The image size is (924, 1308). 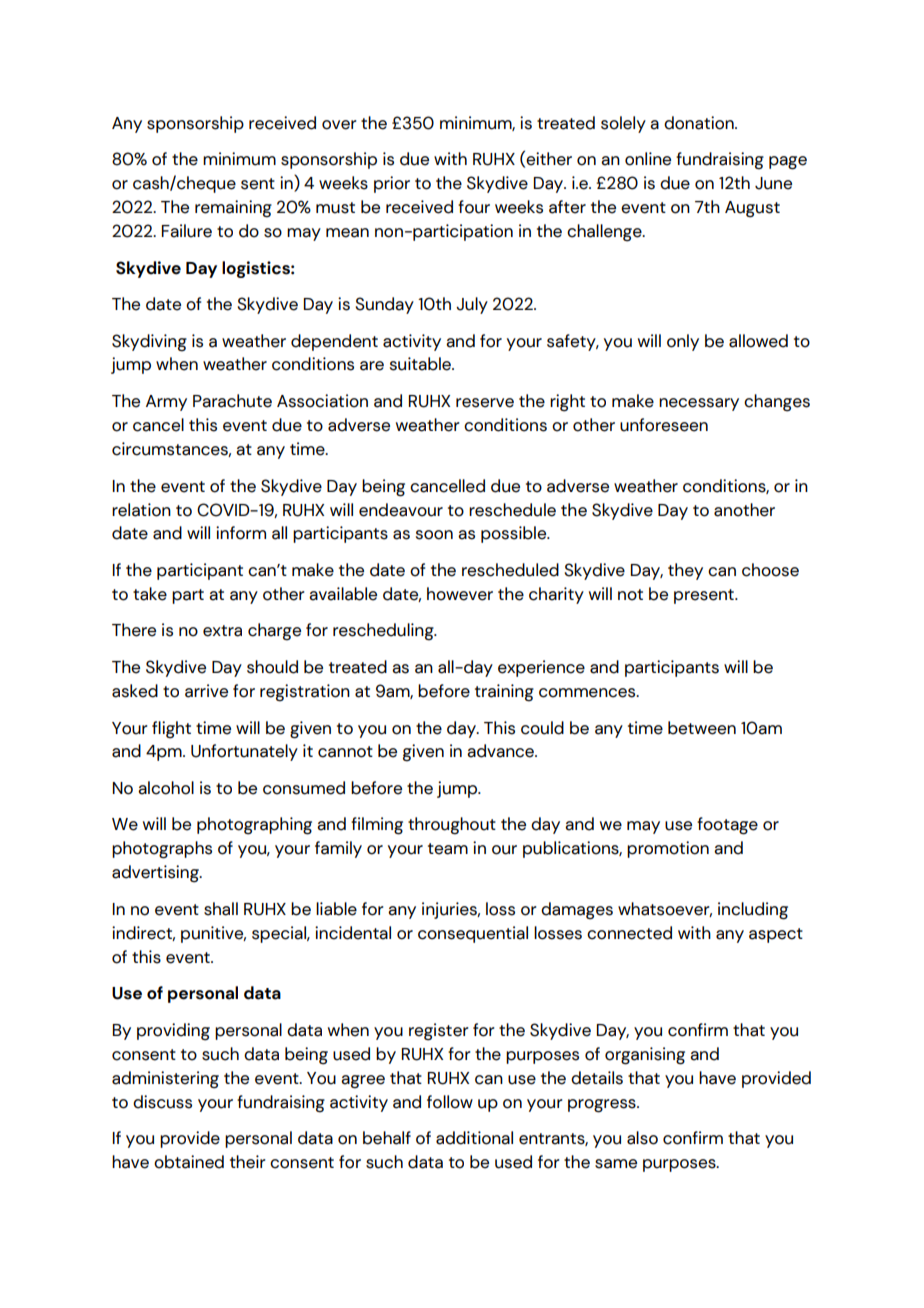 What do you see at coordinates (474, 207) in the image?
I see `four` at bounding box center [474, 207].
